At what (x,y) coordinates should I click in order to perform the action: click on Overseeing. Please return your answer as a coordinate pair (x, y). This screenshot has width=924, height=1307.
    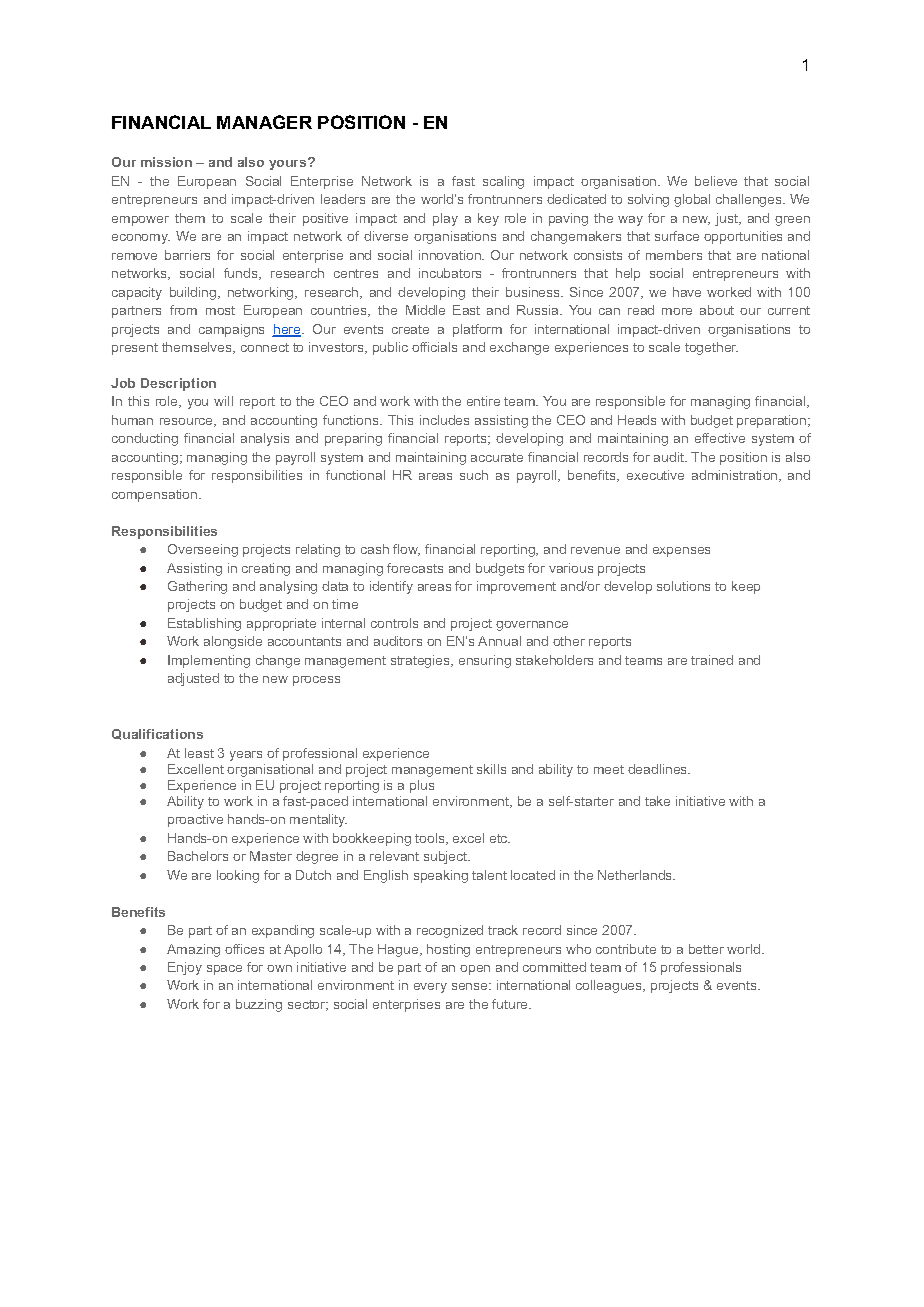
    Looking at the image, I should click on (203, 550).
